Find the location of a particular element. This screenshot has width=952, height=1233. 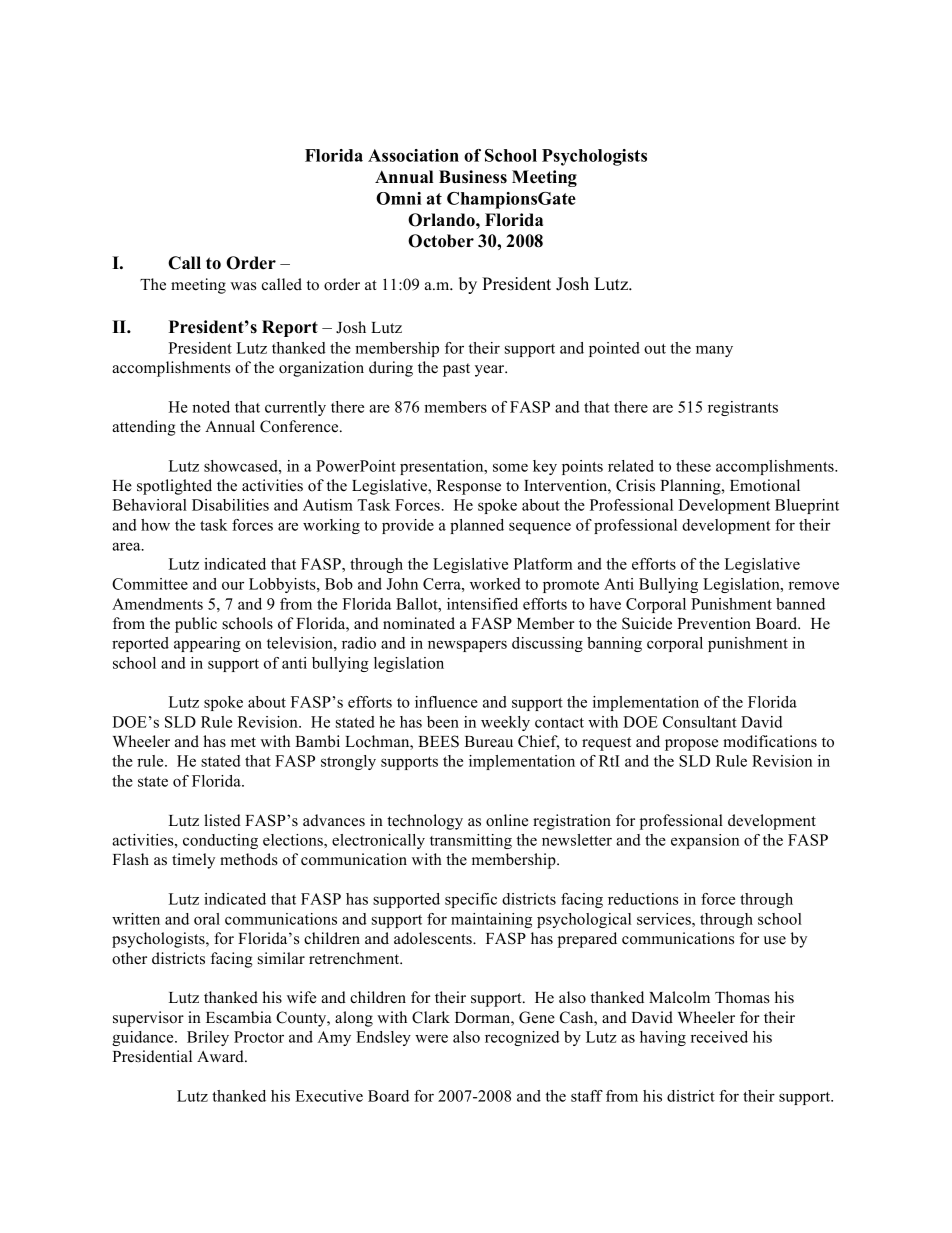

listed is located at coordinates (222, 820).
